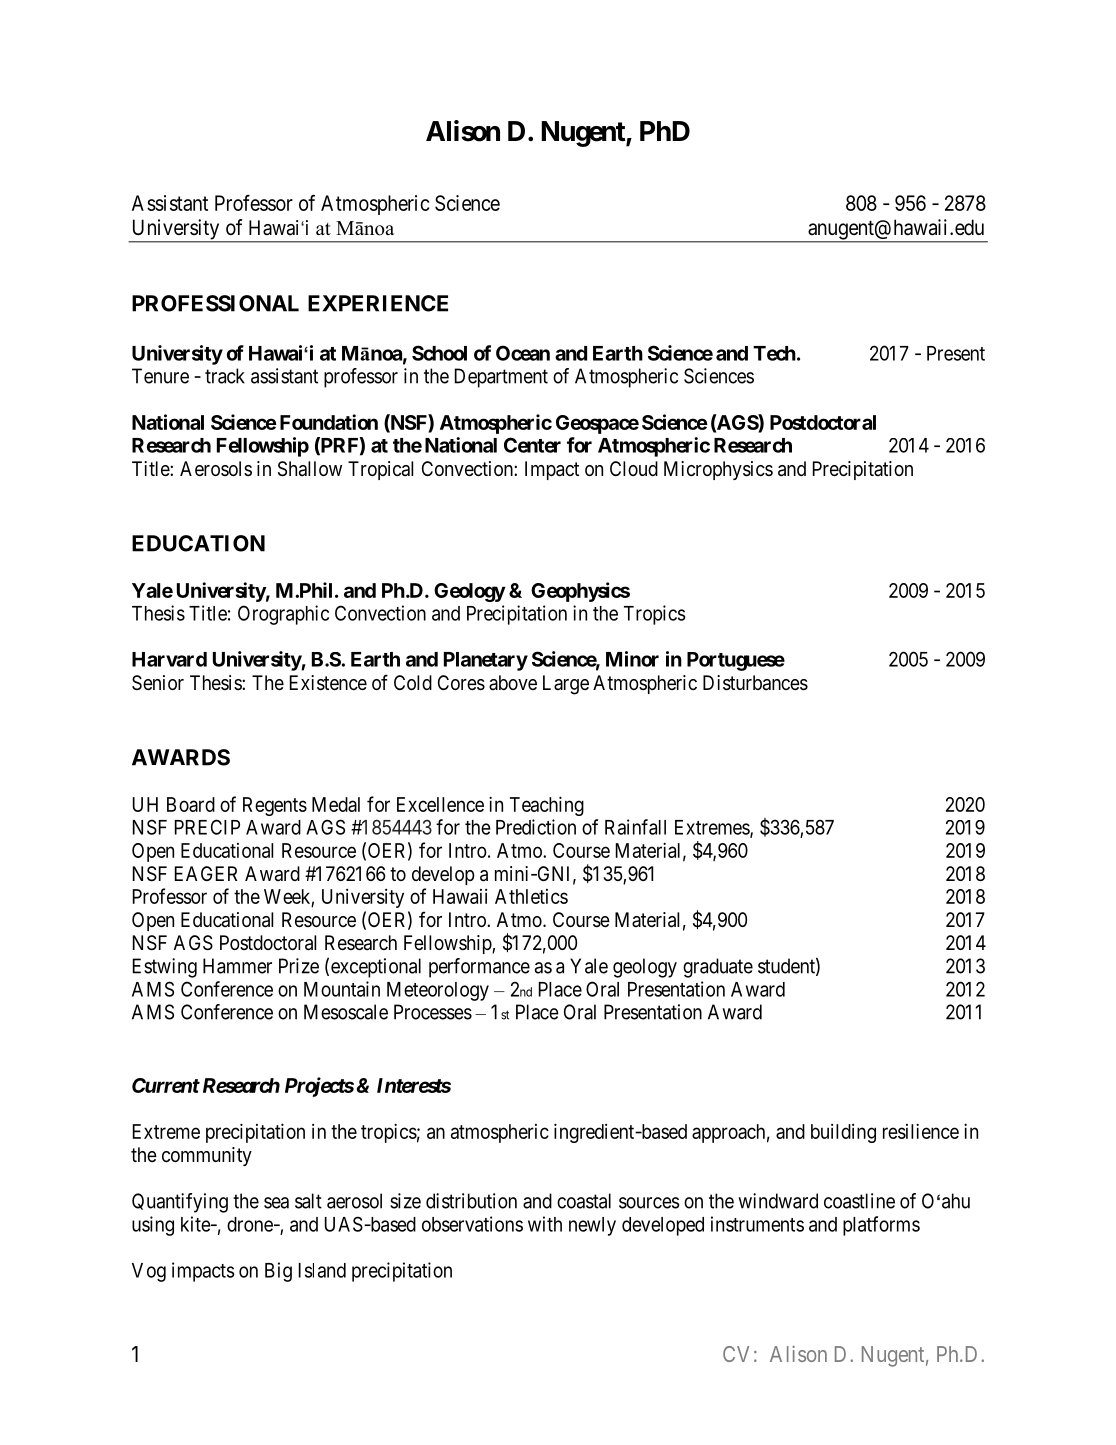  What do you see at coordinates (251, 1224) in the page?
I see `drone` at bounding box center [251, 1224].
